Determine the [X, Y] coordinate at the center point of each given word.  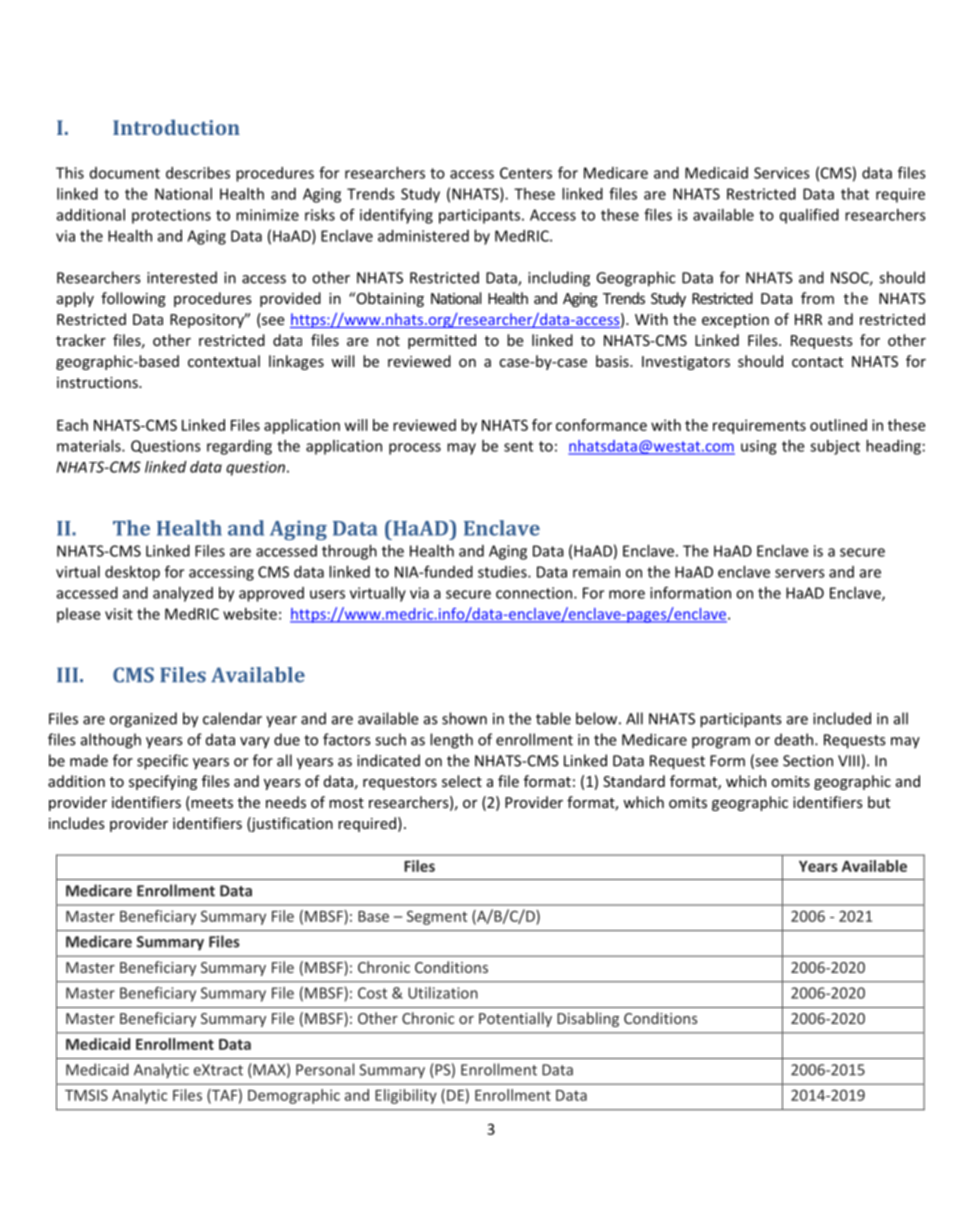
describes [198, 172]
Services [782, 173]
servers [800, 573]
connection [534, 593]
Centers [526, 173]
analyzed [183, 594]
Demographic [294, 1096]
